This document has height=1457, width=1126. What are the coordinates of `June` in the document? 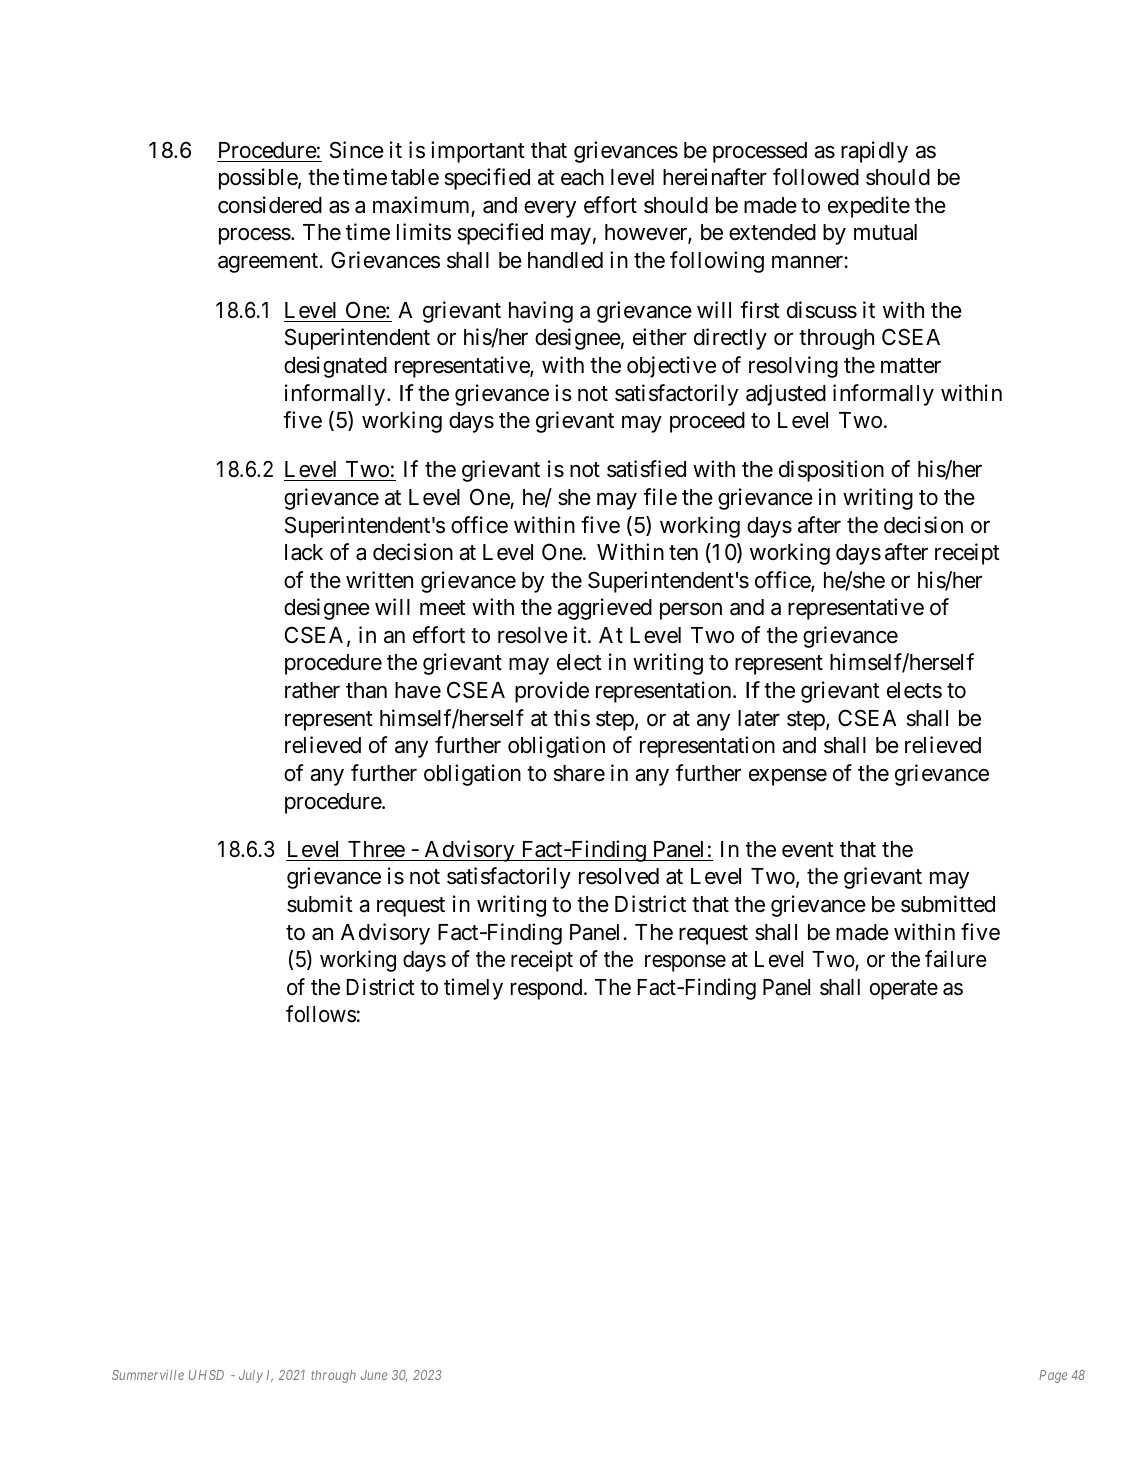 It's located at (374, 1375).
